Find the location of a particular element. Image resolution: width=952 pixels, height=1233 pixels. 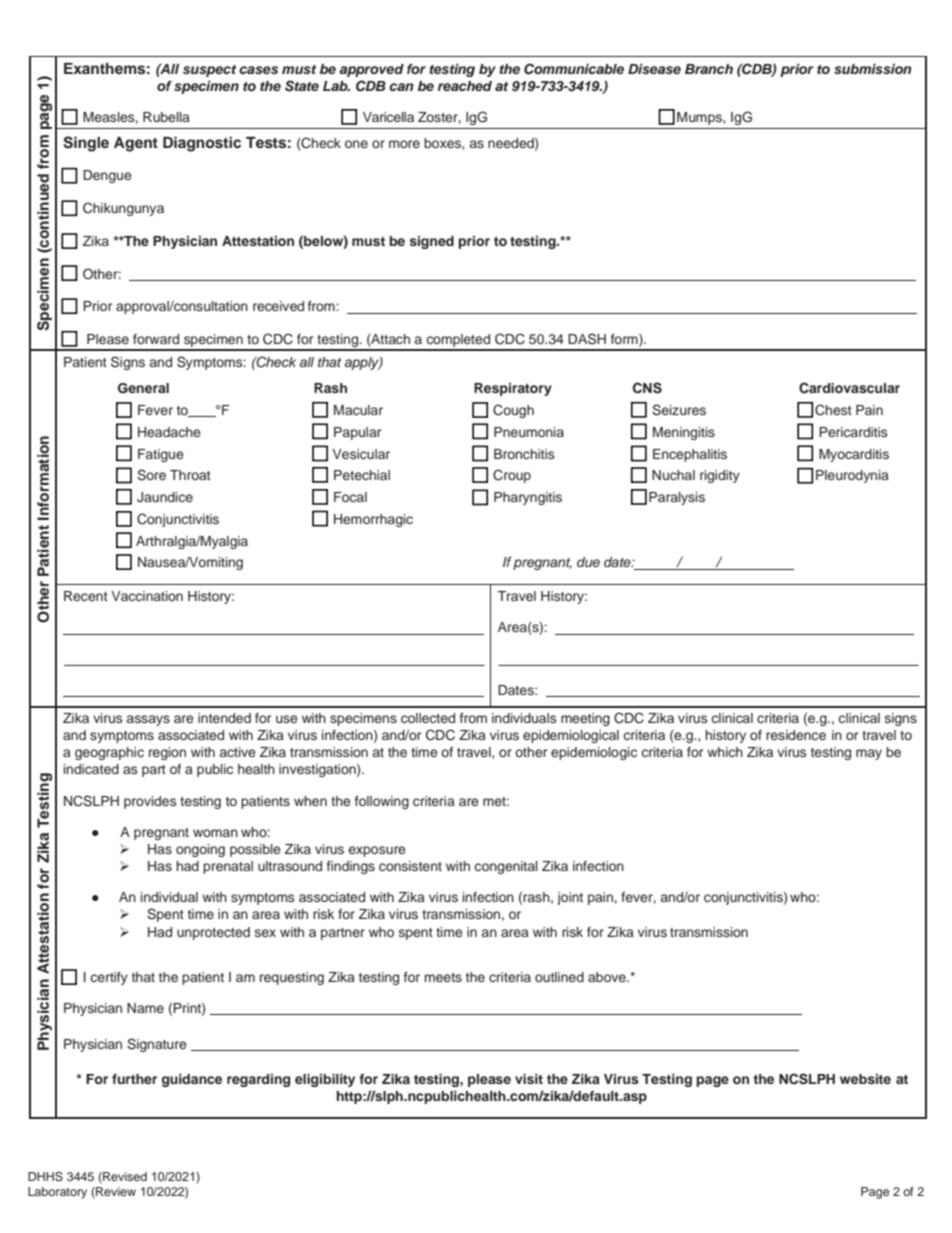

Croup is located at coordinates (512, 476).
